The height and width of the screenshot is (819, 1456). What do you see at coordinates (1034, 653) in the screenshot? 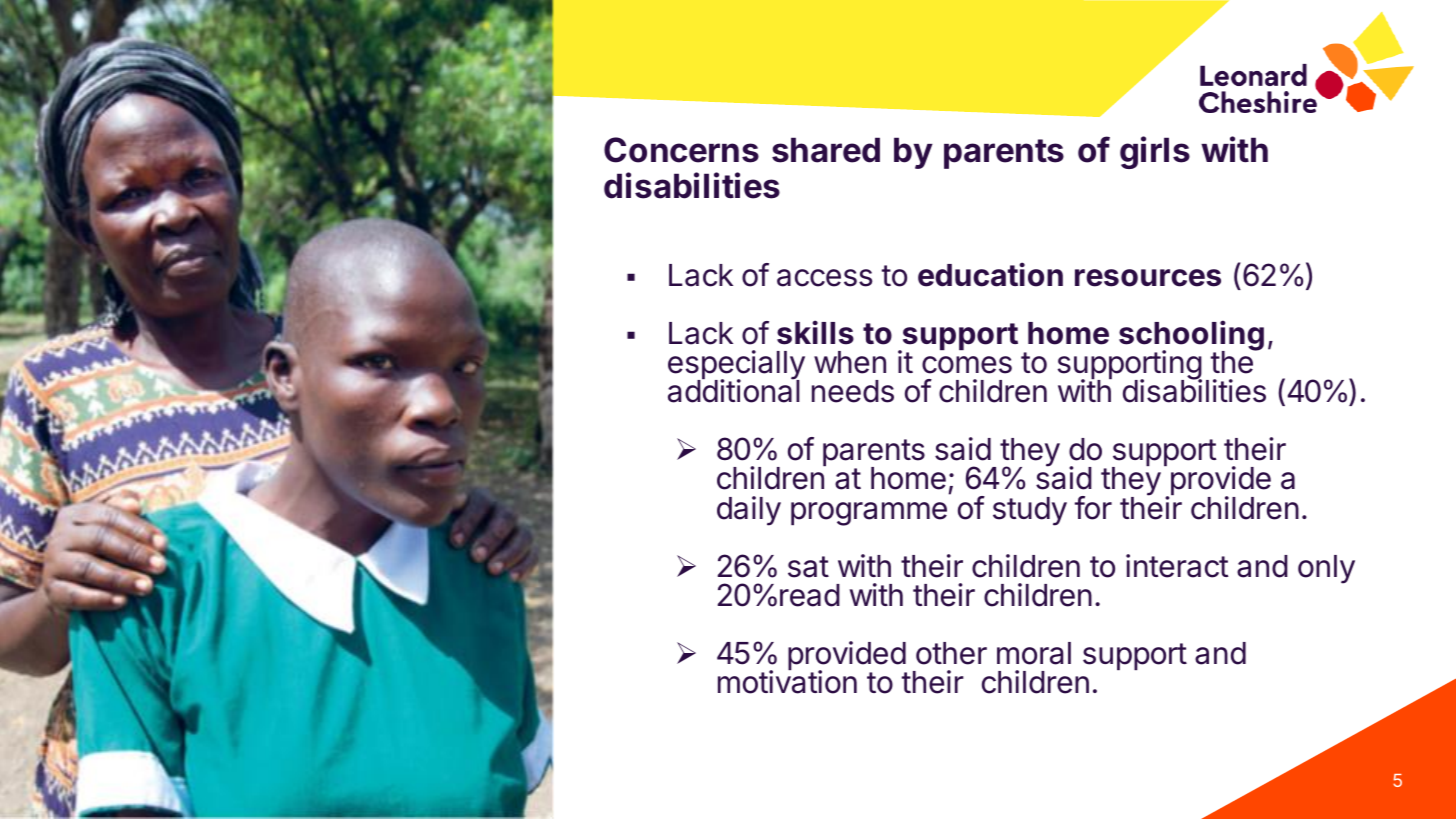
I see `moral` at bounding box center [1034, 653].
